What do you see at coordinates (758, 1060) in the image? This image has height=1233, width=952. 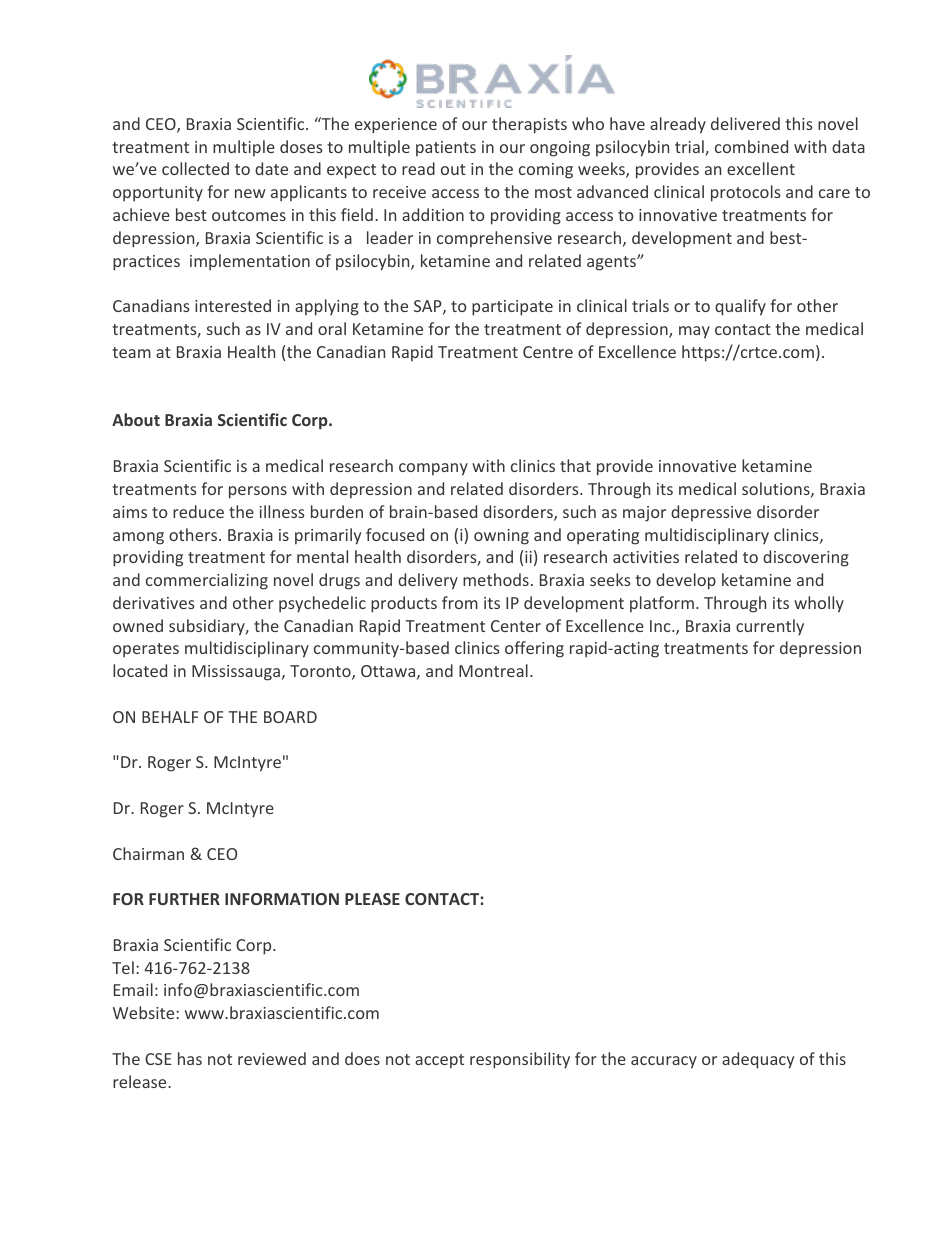 I see `adequacy` at bounding box center [758, 1060].
